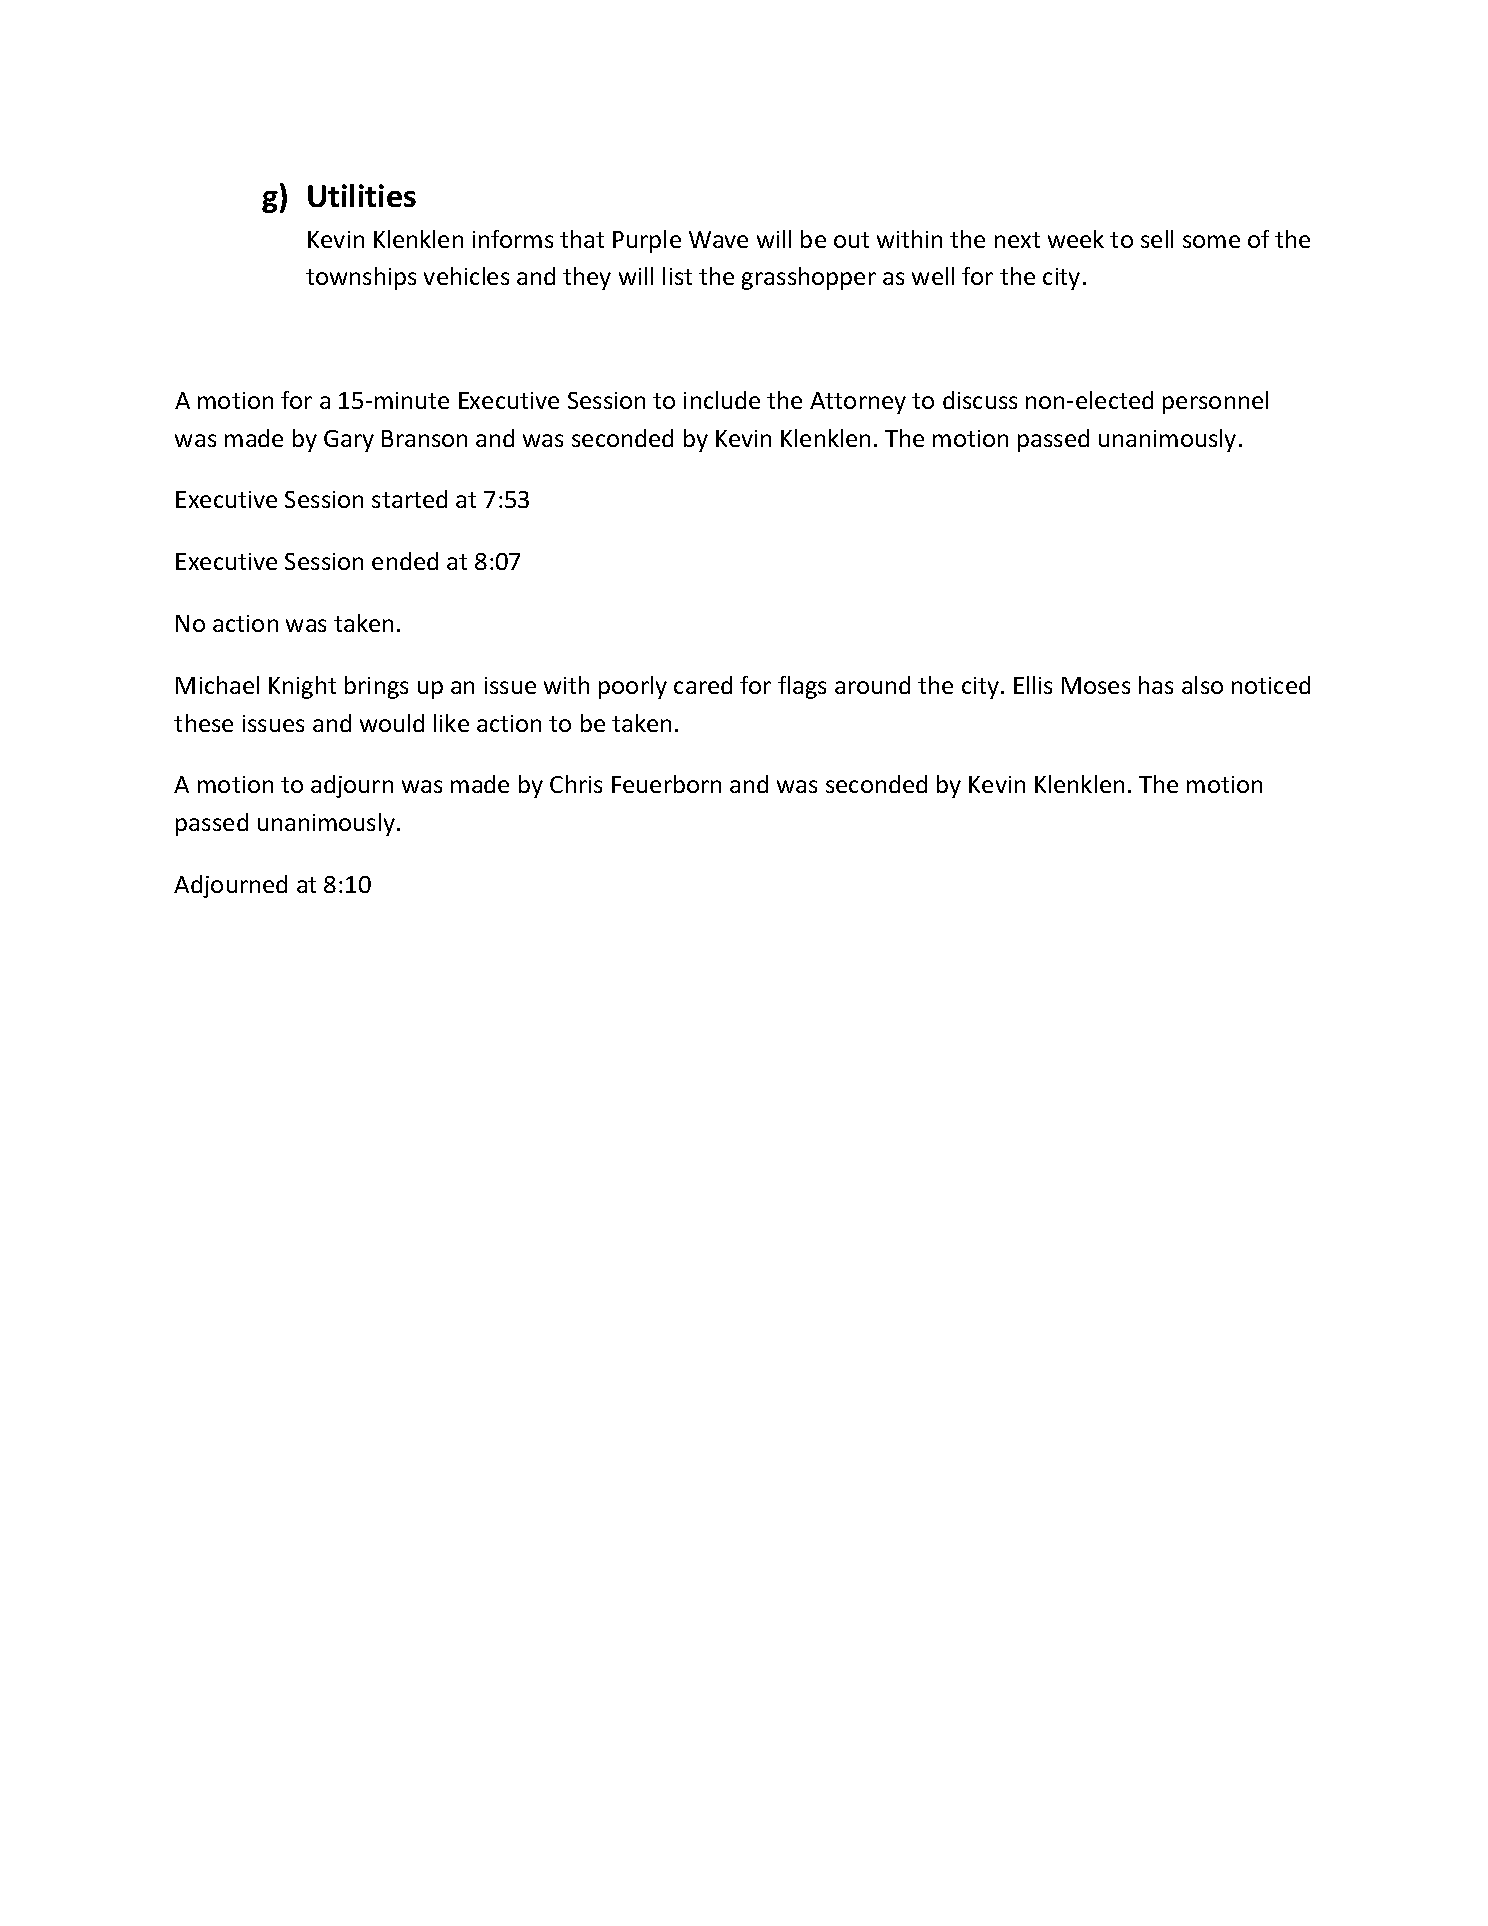  Describe the element at coordinates (1157, 239) in the screenshot. I see `sell` at that location.
